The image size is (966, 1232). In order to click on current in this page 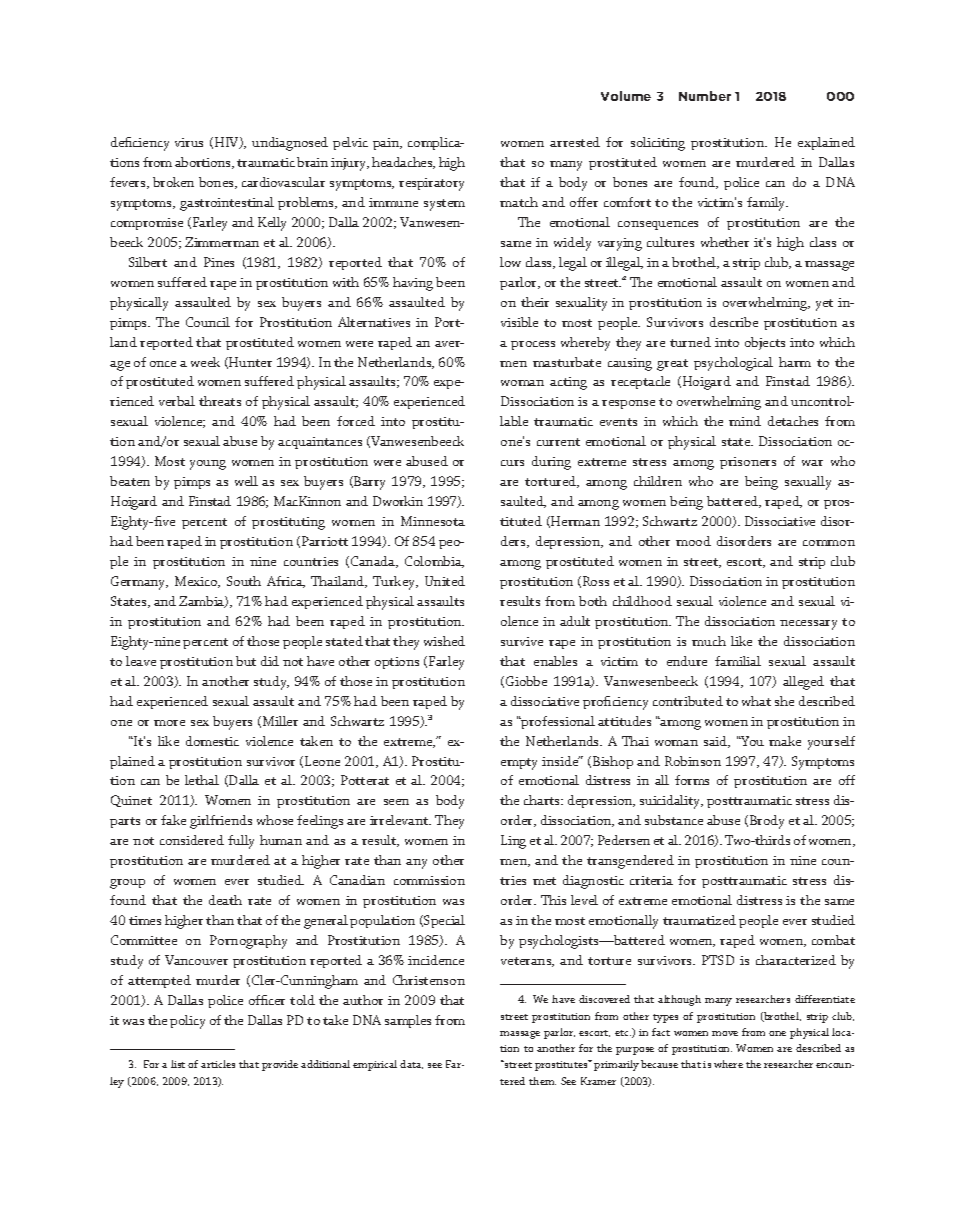, I will do `click(558, 442)`.
